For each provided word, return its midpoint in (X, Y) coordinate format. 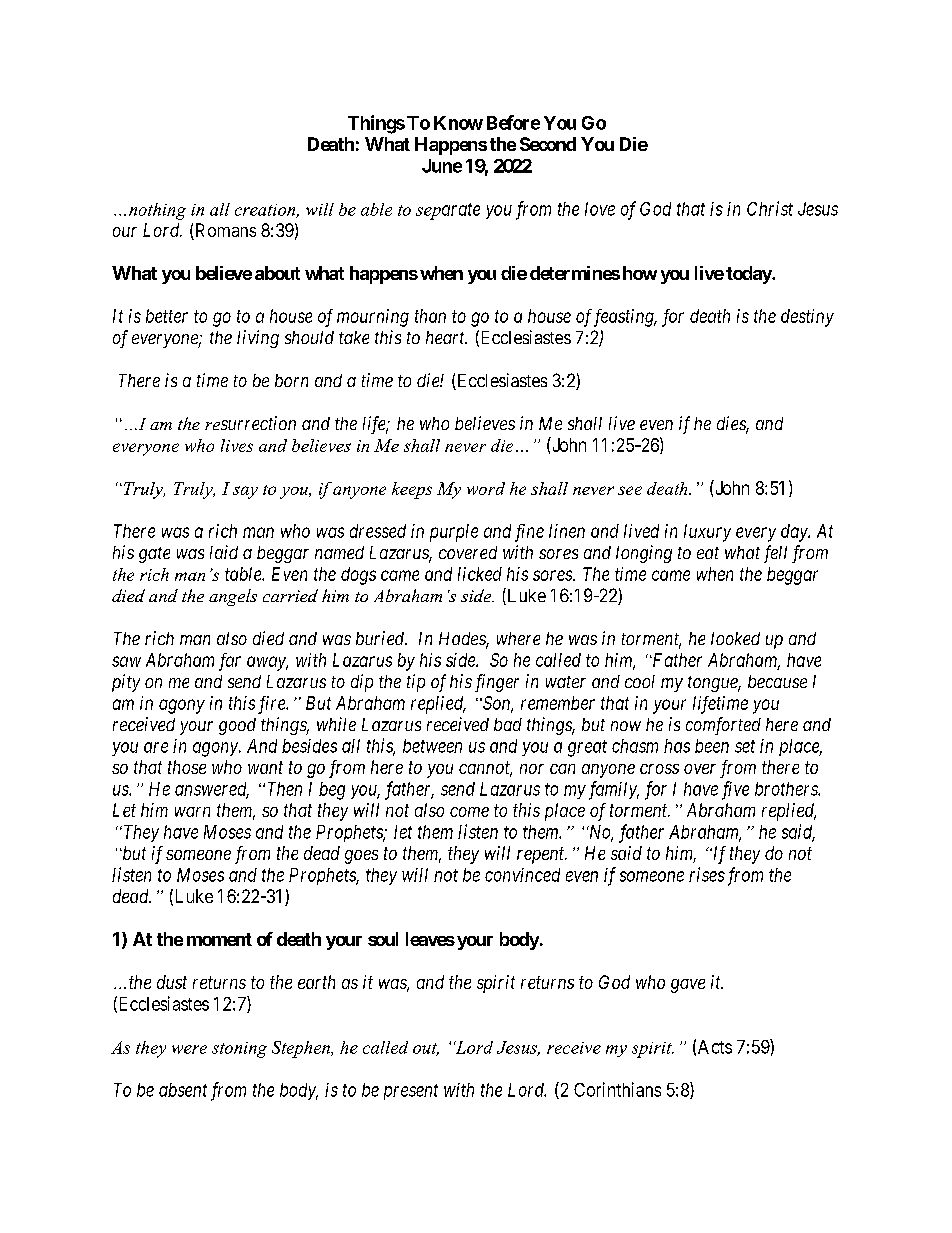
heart (446, 337)
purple (454, 533)
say (245, 492)
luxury (707, 533)
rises (707, 874)
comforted (723, 726)
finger (497, 683)
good (237, 726)
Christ (770, 208)
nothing (157, 211)
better (167, 316)
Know (458, 123)
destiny (807, 318)
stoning (239, 1050)
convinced (522, 875)
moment (219, 939)
